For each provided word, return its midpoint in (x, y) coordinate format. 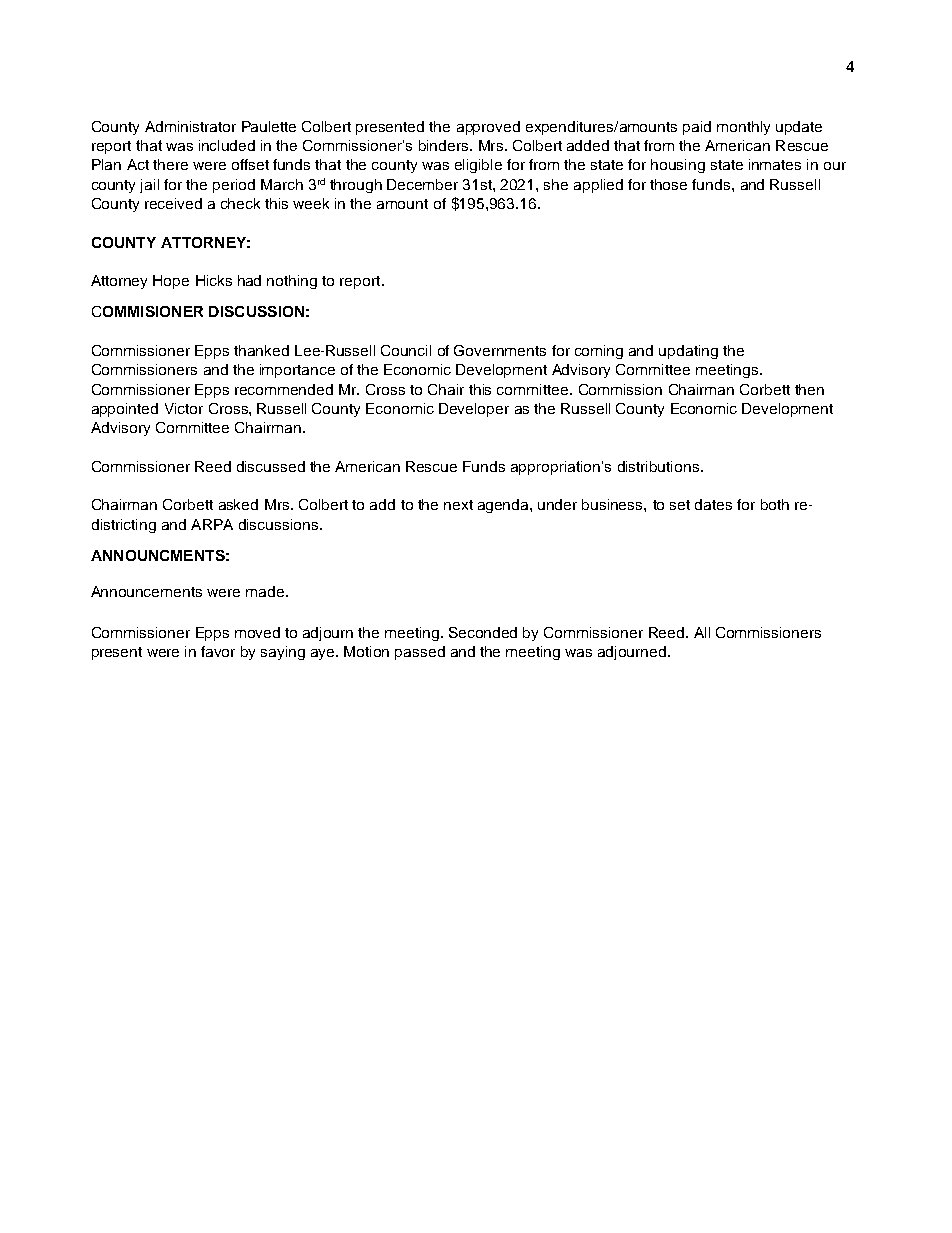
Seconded (483, 632)
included (227, 145)
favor (218, 651)
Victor (184, 408)
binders (445, 145)
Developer (474, 410)
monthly (743, 128)
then (809, 389)
